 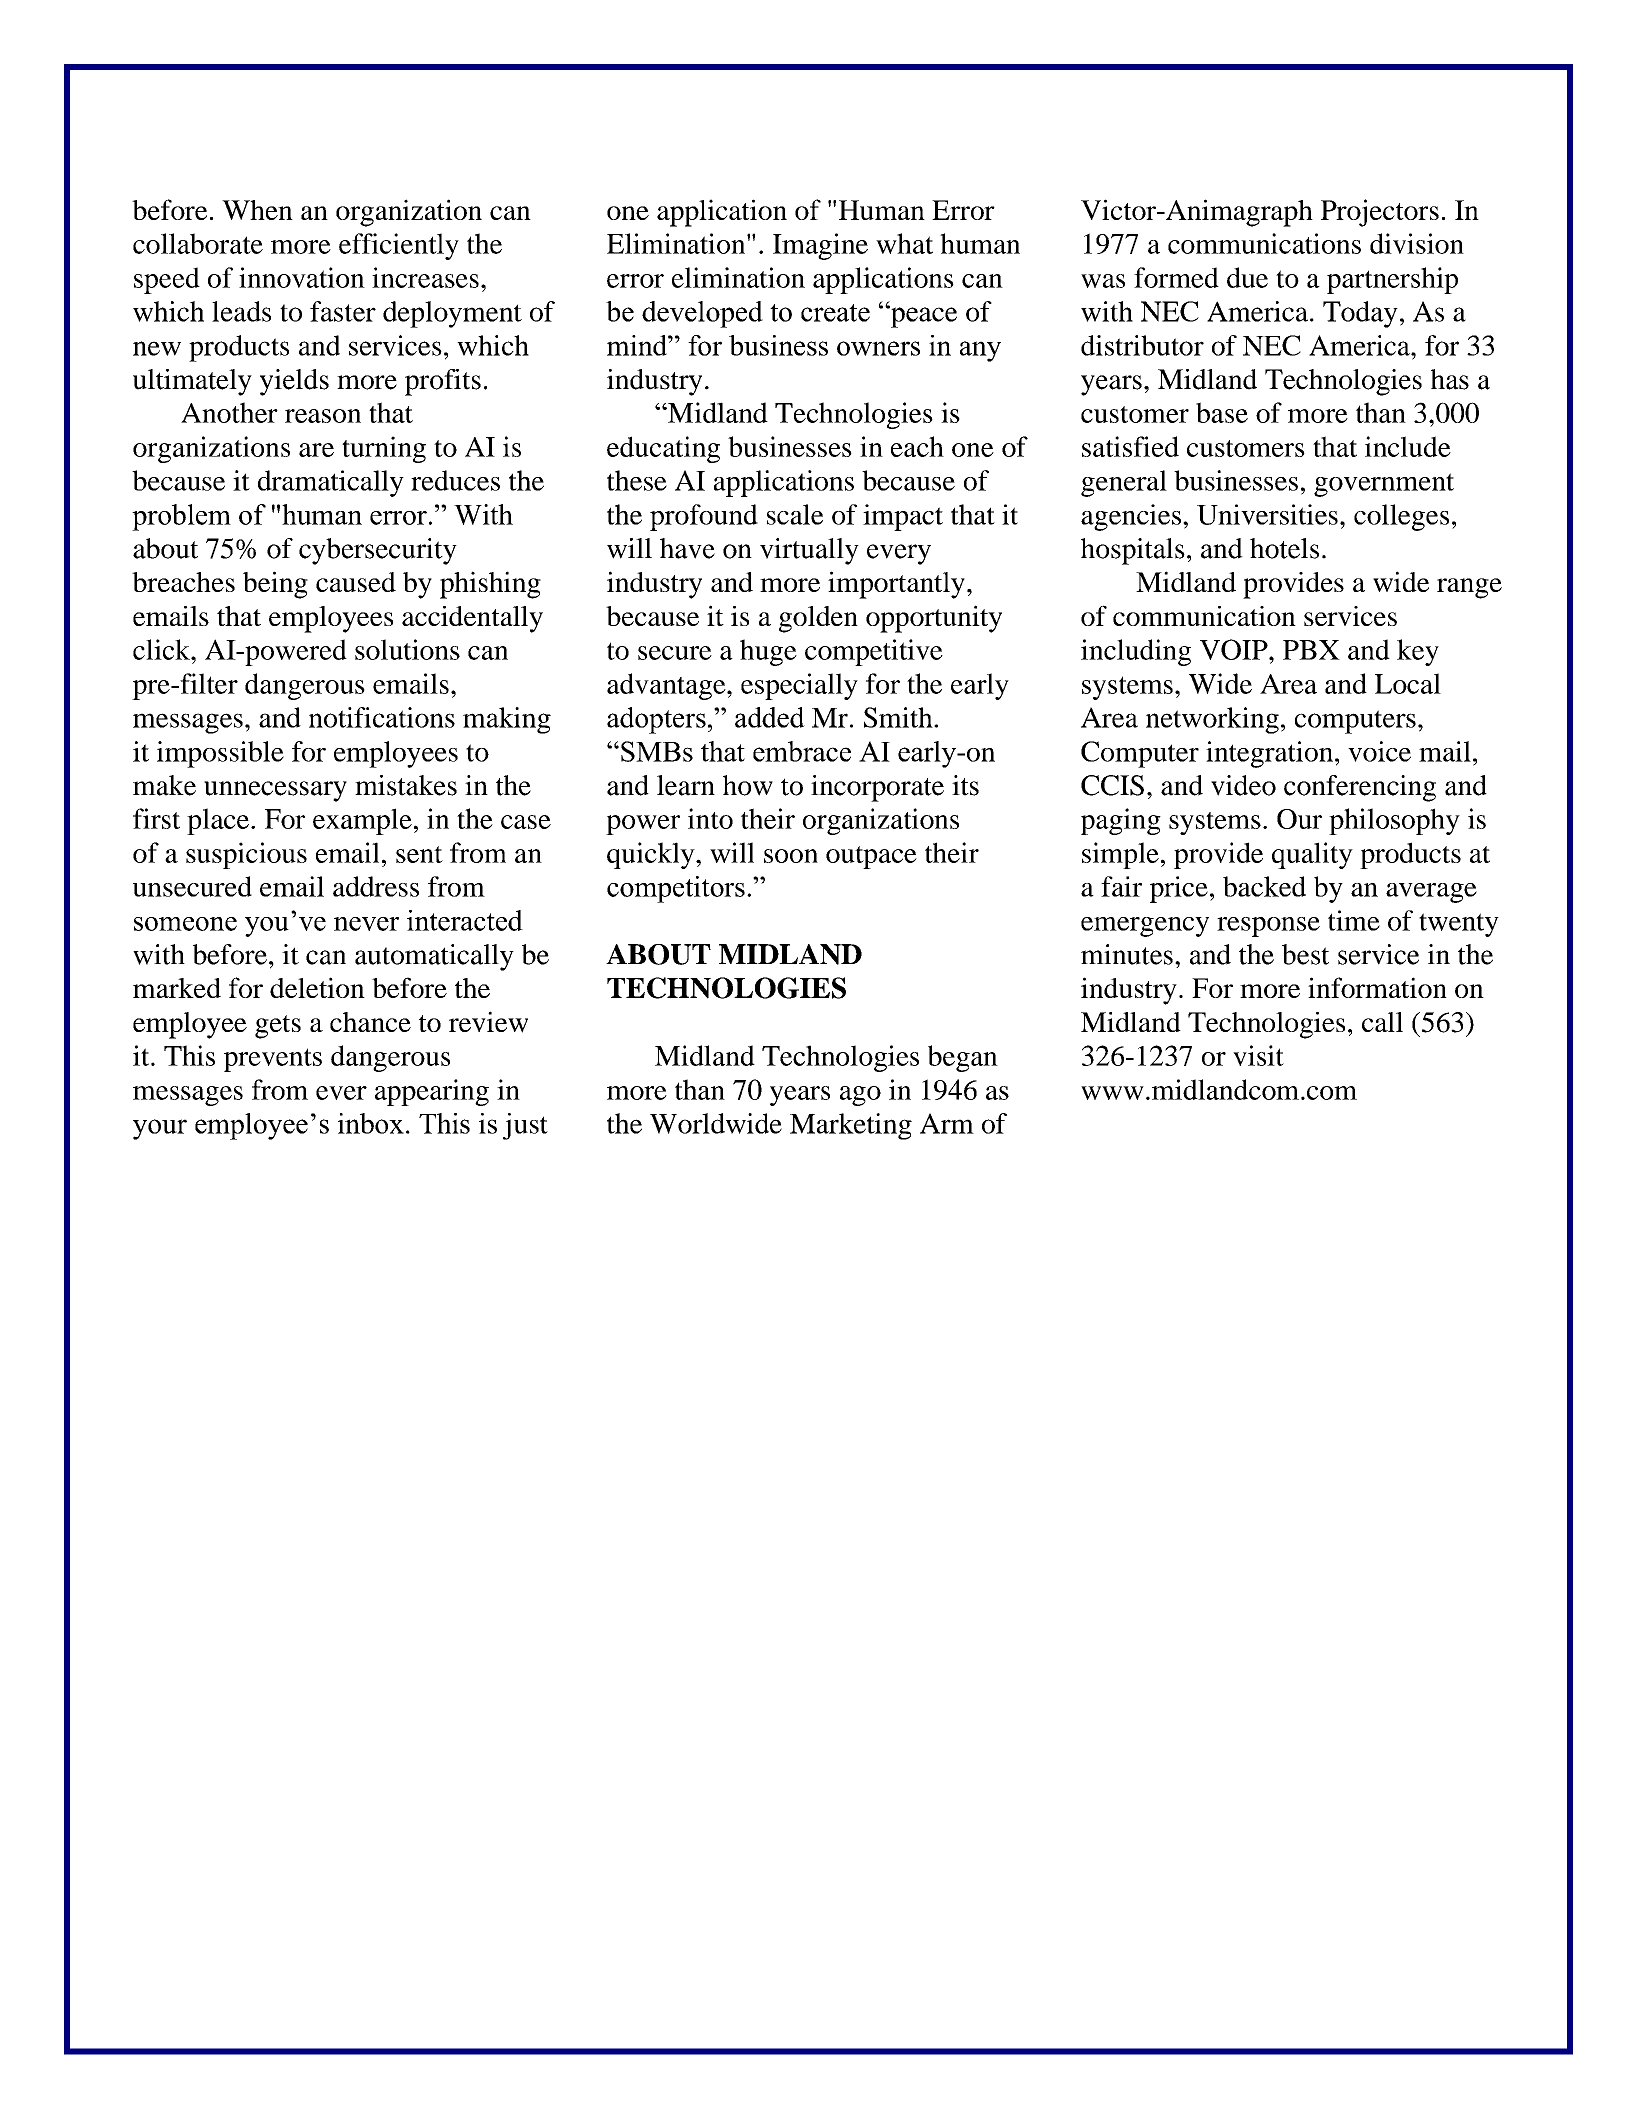 What do you see at coordinates (1417, 243) in the screenshot?
I see `division` at bounding box center [1417, 243].
